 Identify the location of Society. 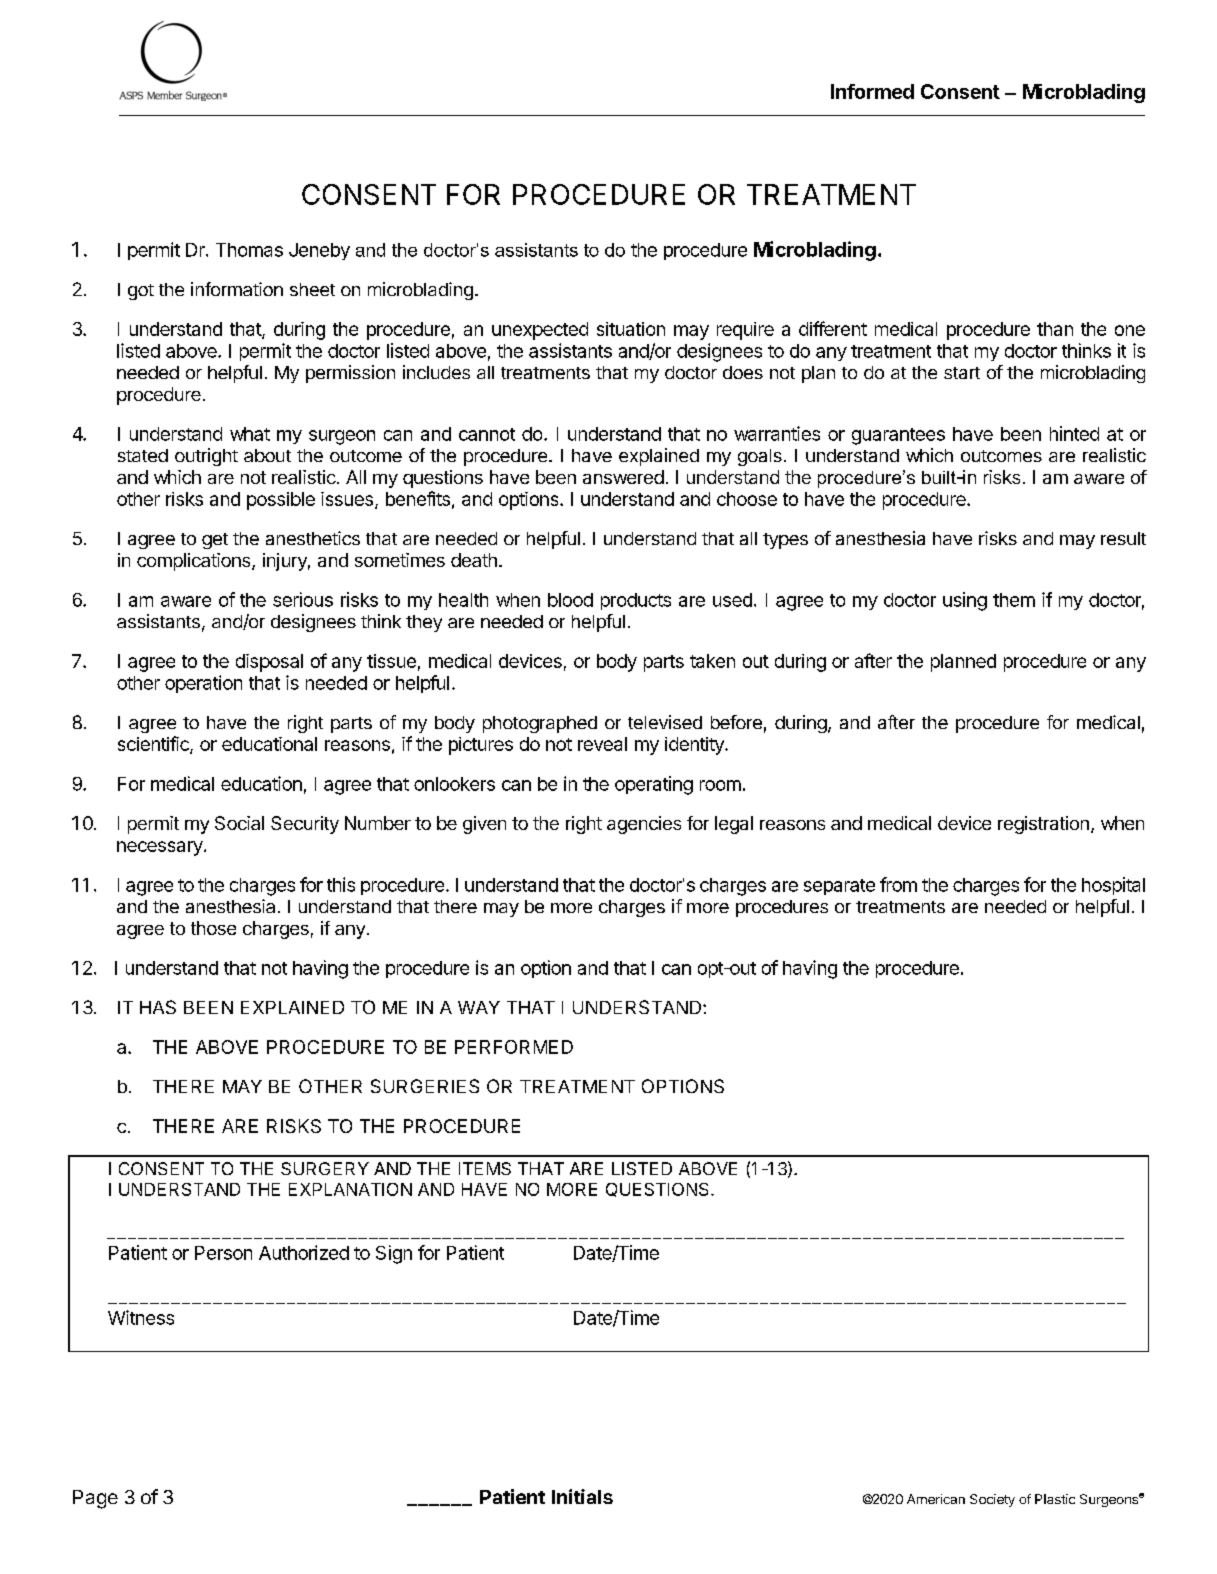
(992, 1500).
